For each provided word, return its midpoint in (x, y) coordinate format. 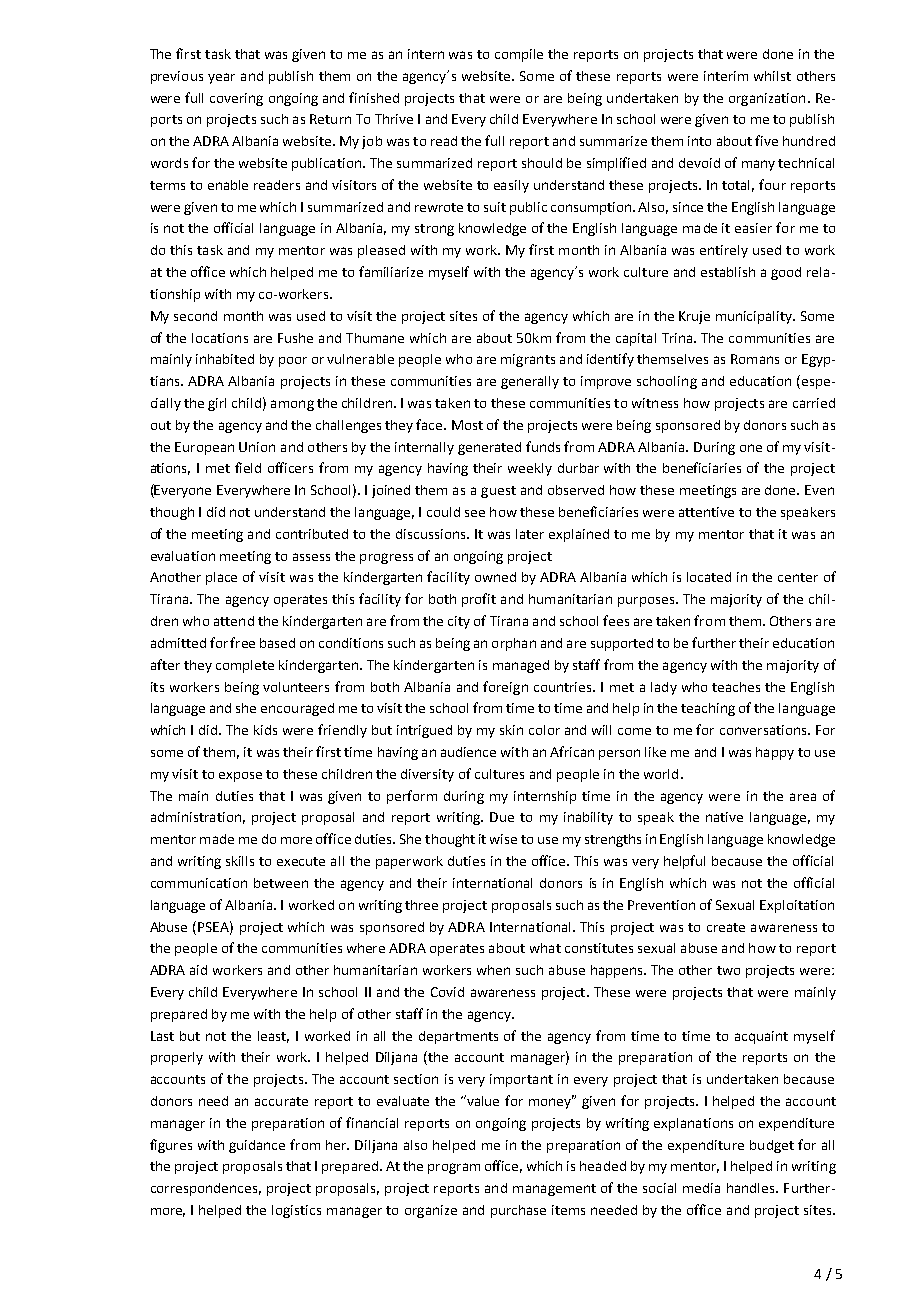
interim (726, 76)
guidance (257, 1146)
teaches (736, 687)
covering (236, 99)
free (242, 642)
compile (519, 55)
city (459, 622)
